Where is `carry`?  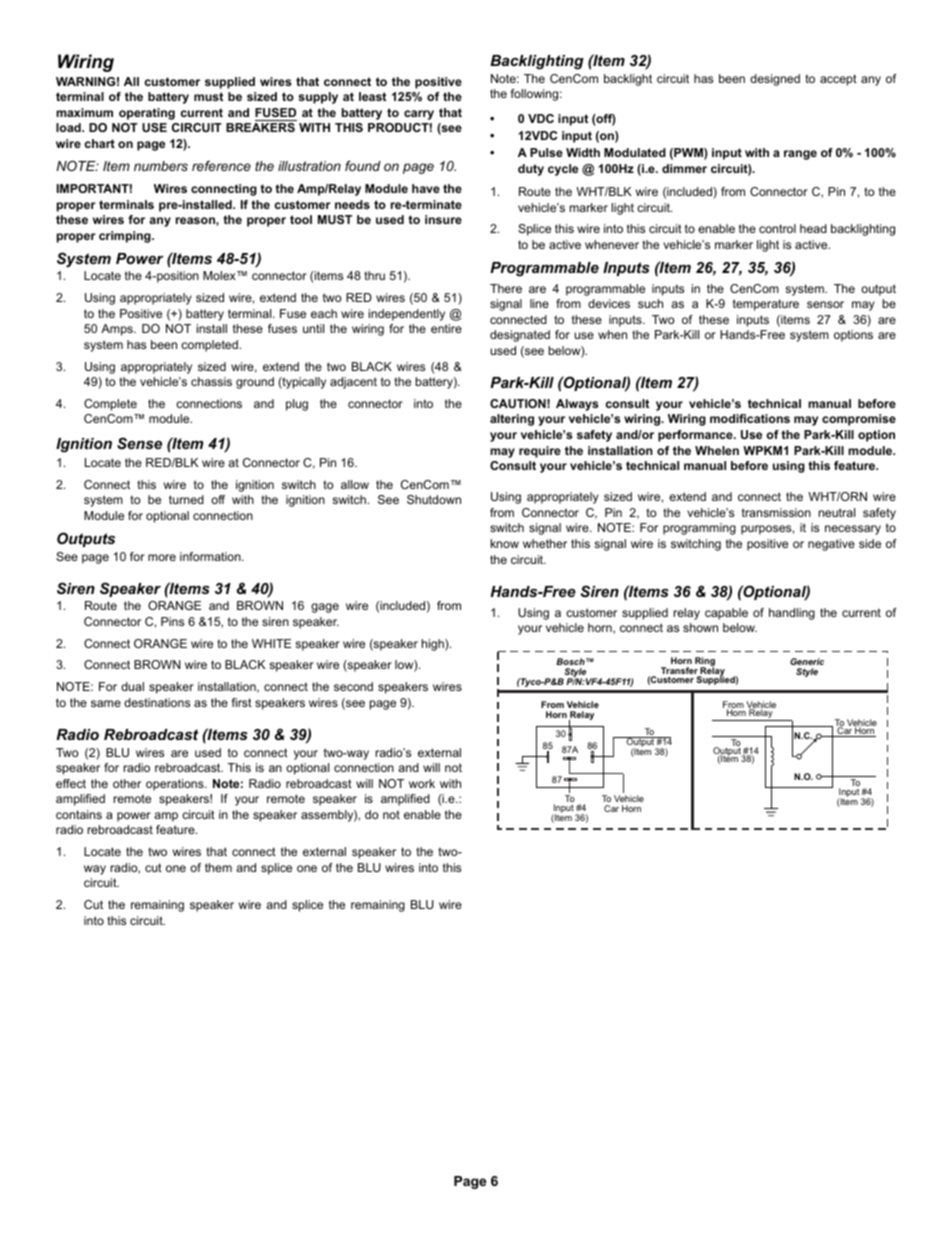 carry is located at coordinates (419, 115).
